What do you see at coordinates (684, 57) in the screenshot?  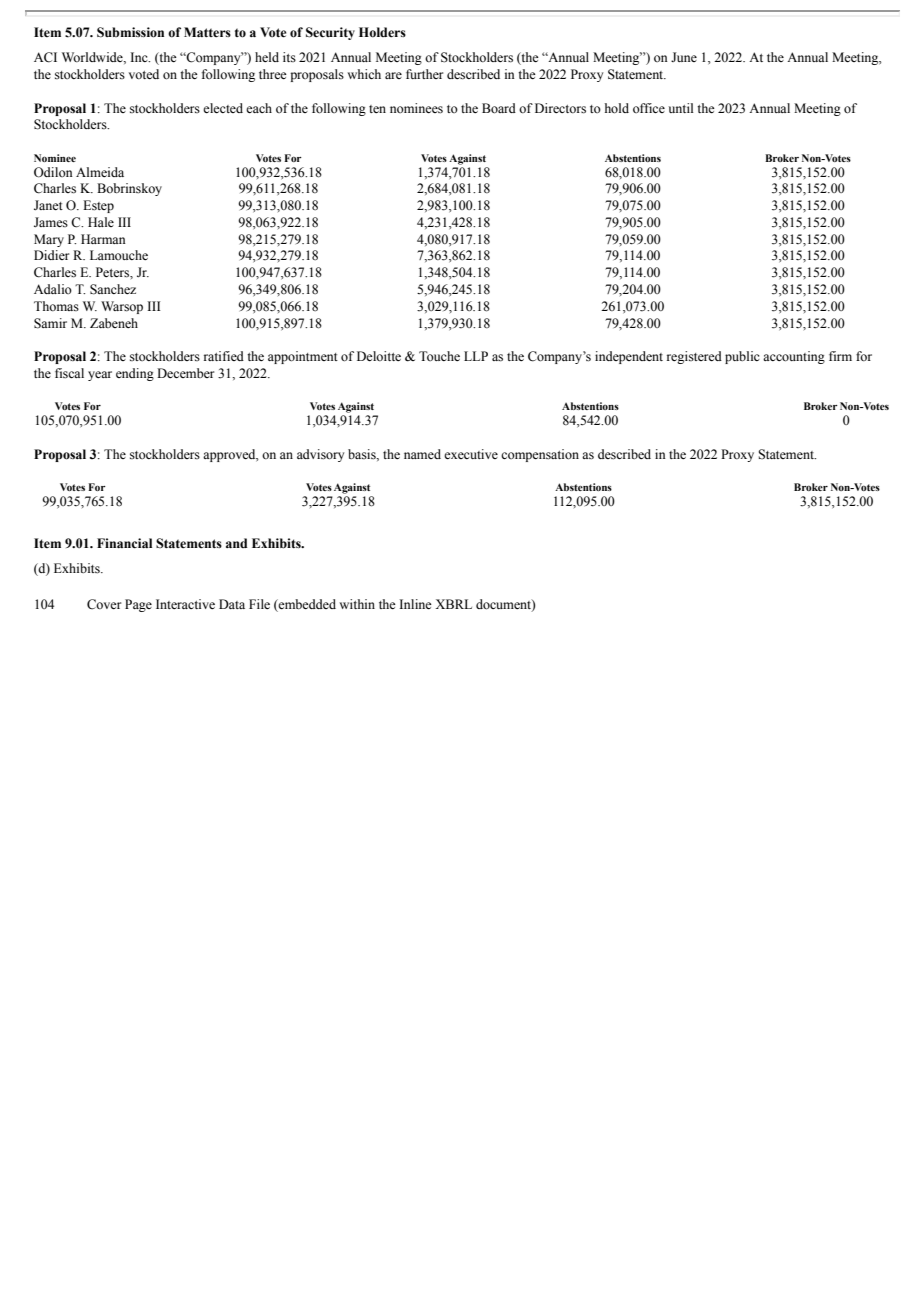 I see `June` at bounding box center [684, 57].
